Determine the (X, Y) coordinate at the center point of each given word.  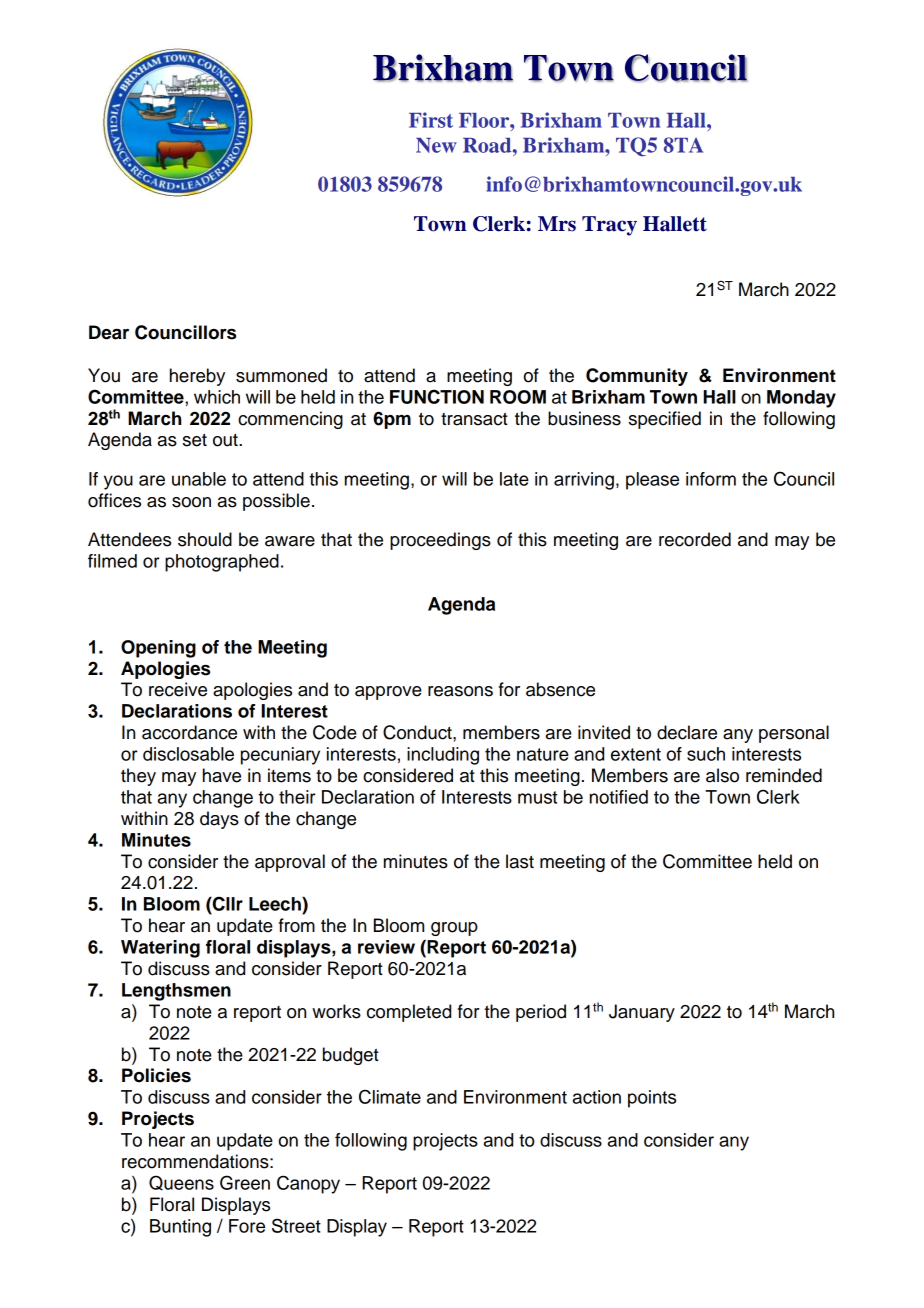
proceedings (440, 541)
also (722, 775)
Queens (181, 1183)
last (520, 861)
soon (191, 502)
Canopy (308, 1184)
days (219, 820)
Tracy (609, 226)
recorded (695, 539)
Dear (109, 332)
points (652, 1099)
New (436, 145)
